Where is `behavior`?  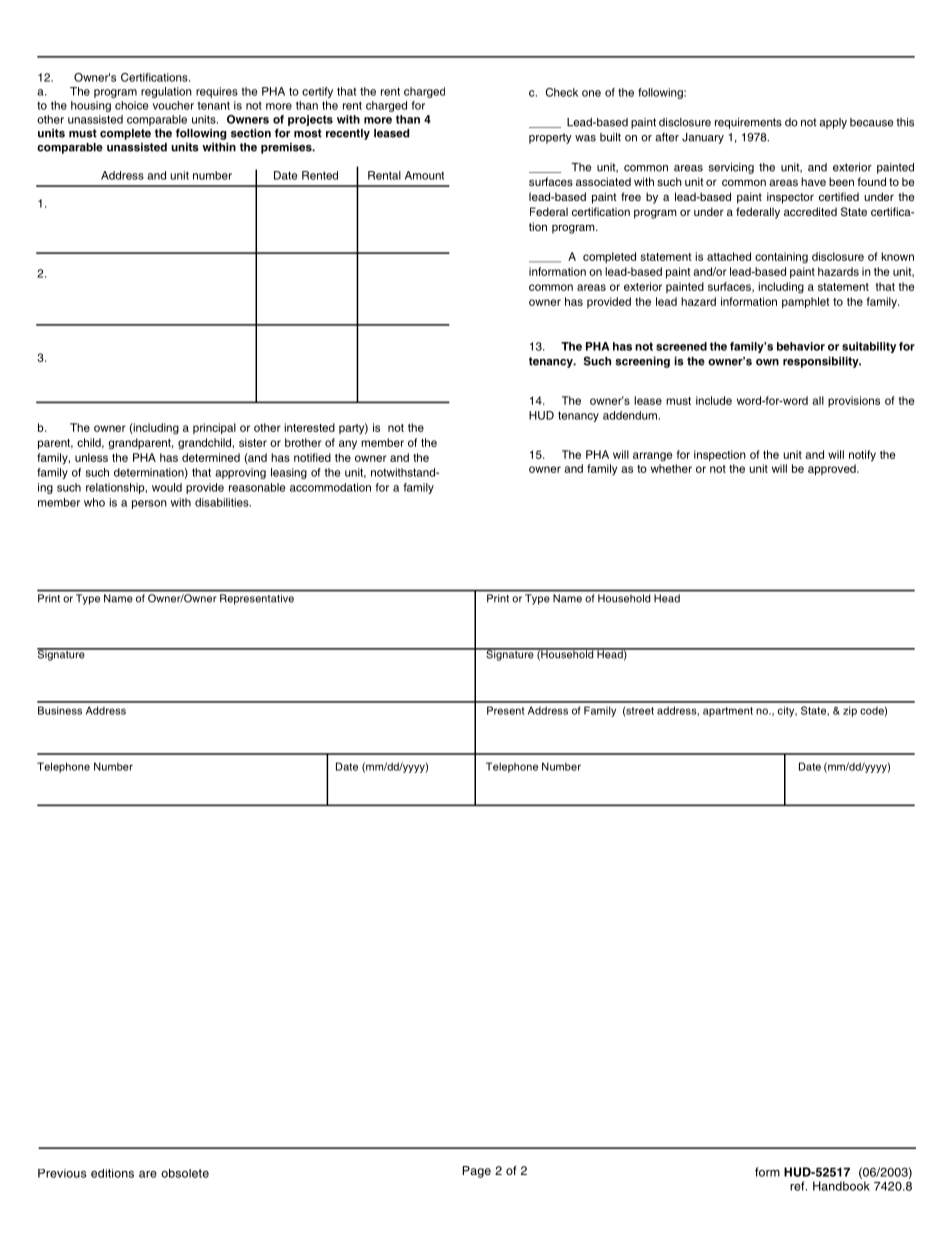 behavior is located at coordinates (801, 346).
